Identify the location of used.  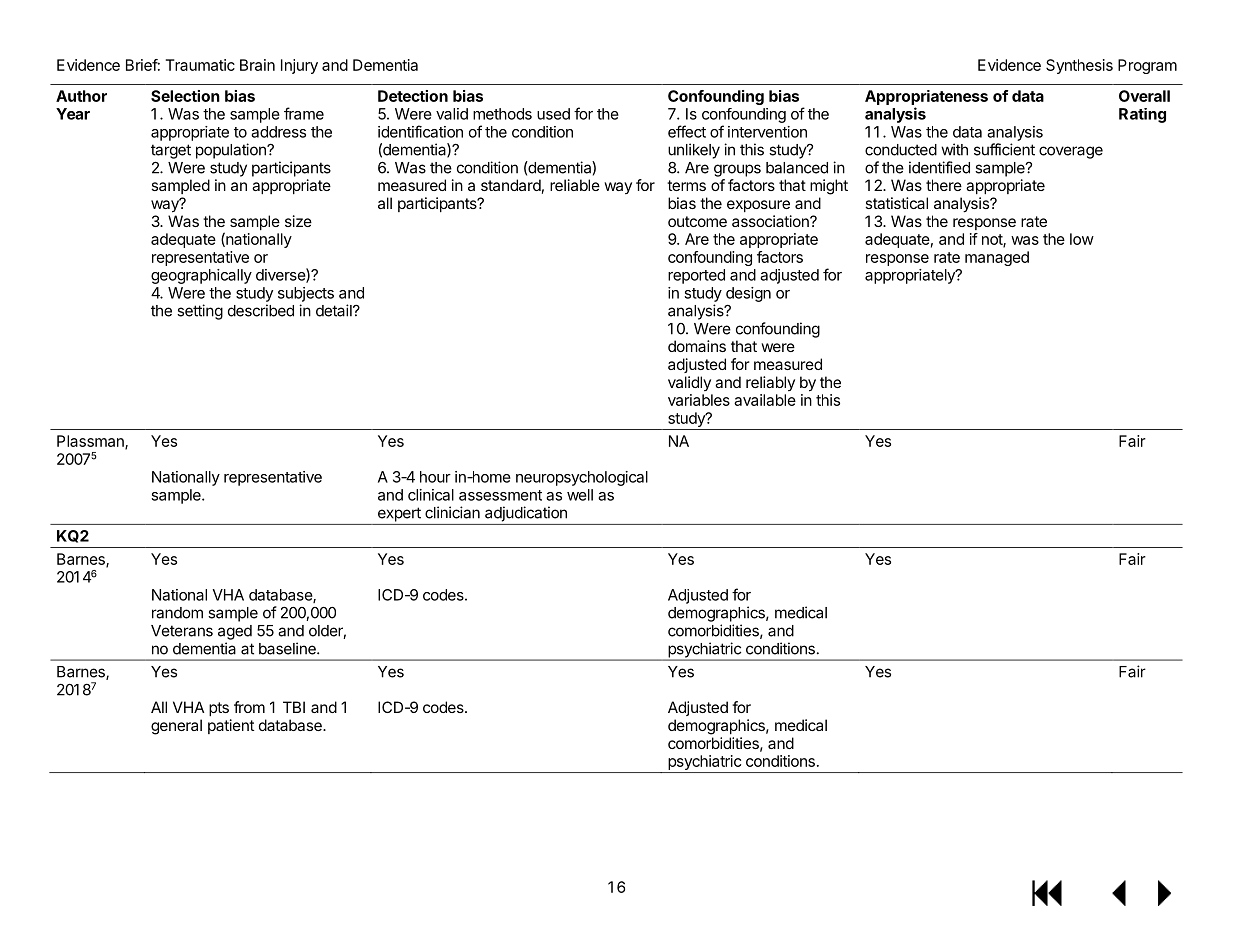
(553, 114).
